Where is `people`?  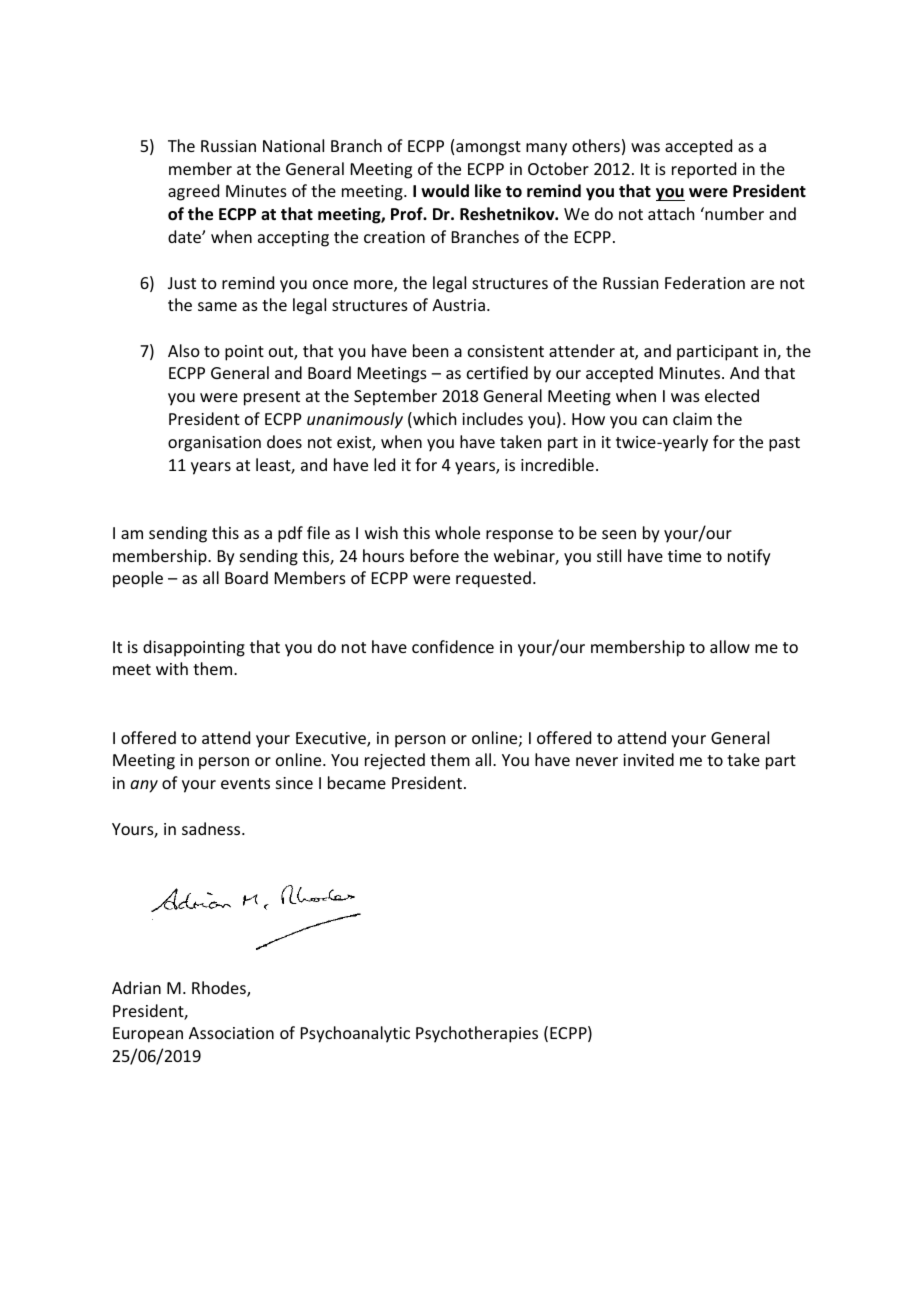
people is located at coordinates (138, 579).
